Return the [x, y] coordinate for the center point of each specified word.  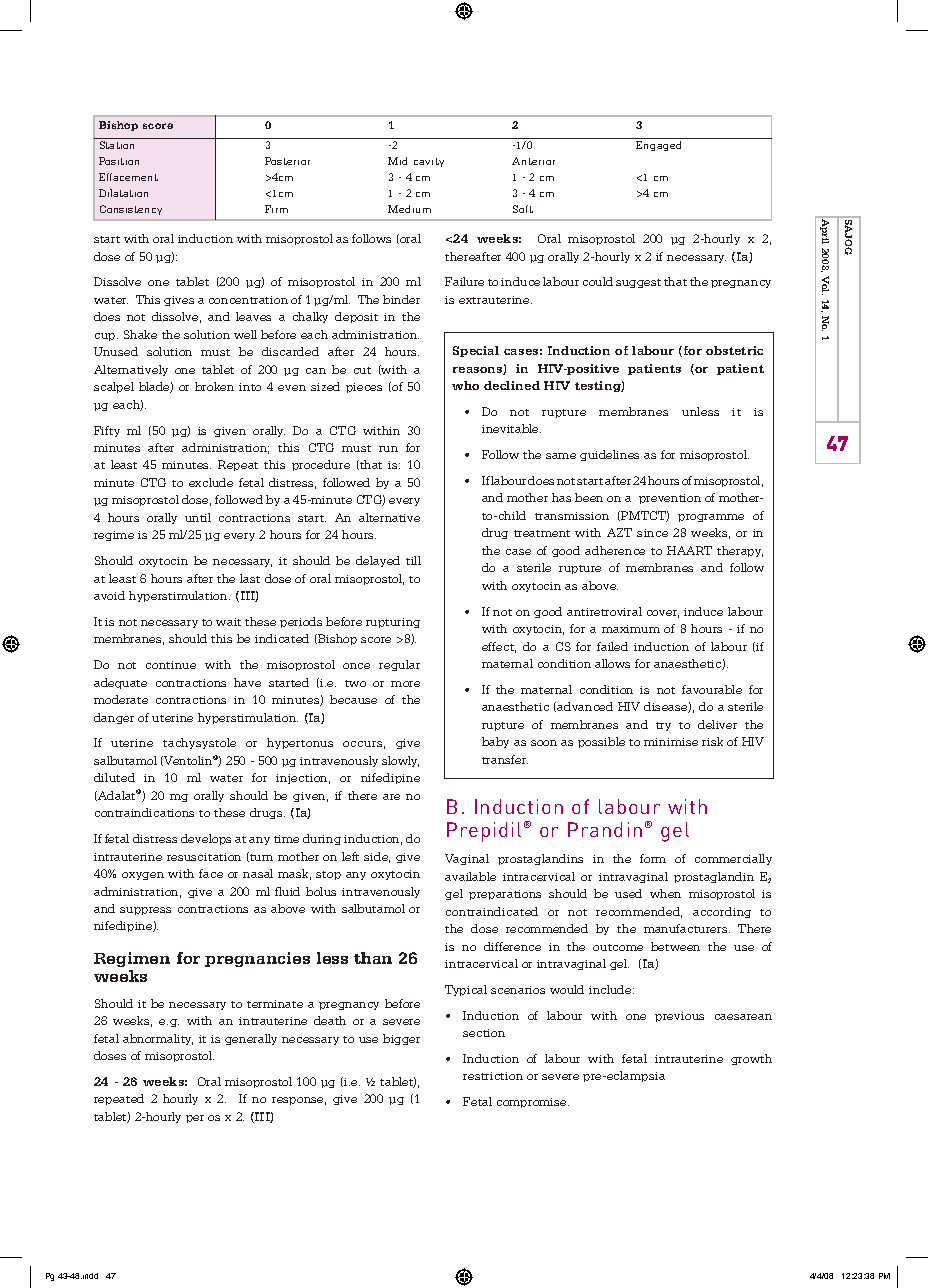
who [465, 385]
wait [228, 622]
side [377, 857]
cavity [429, 162]
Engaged [658, 146]
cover [663, 614]
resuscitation [204, 857]
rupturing [393, 623]
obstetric [734, 350]
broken [214, 386]
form [653, 858]
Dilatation [123, 193]
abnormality [158, 1039]
